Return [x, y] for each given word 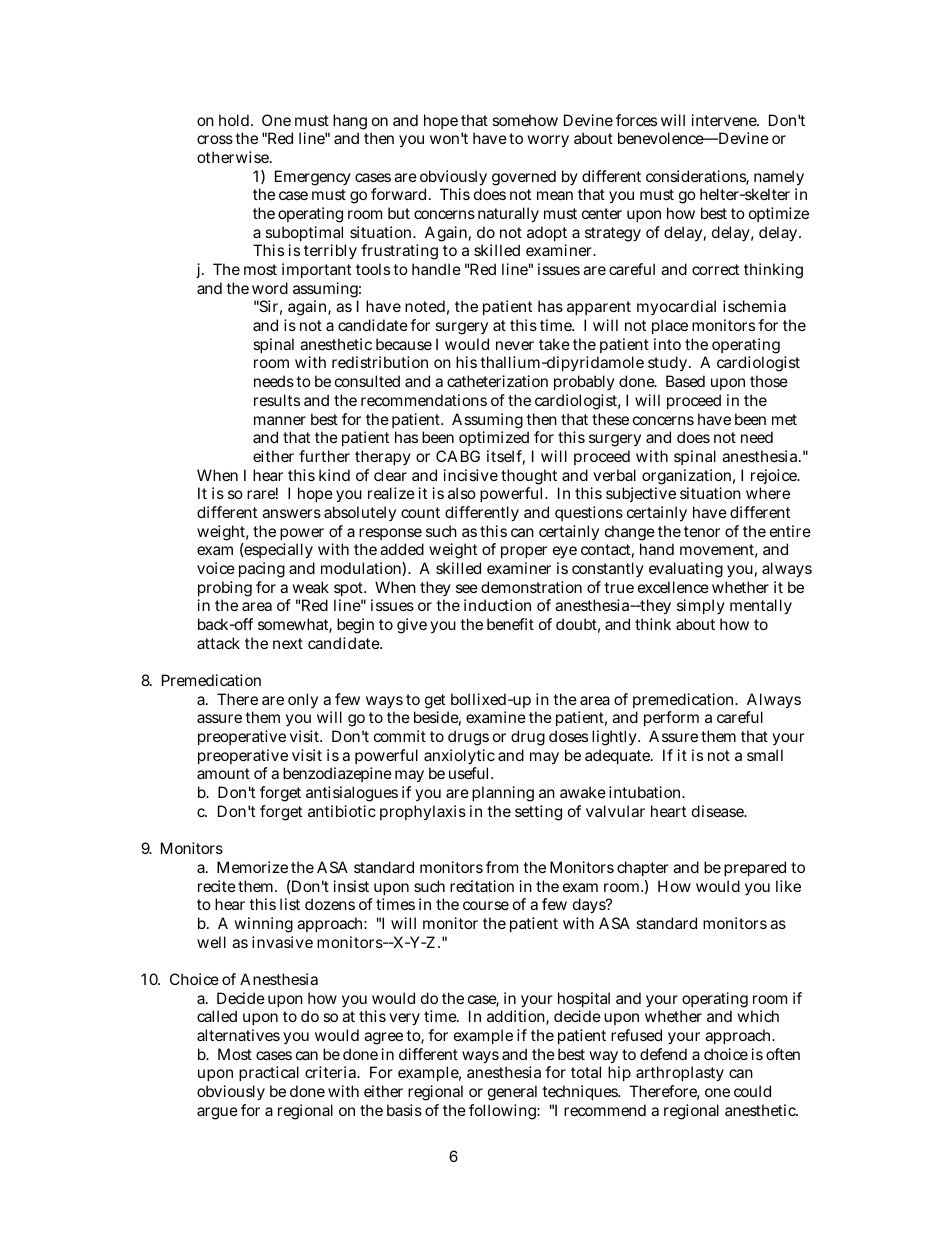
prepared [755, 868]
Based [685, 381]
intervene [725, 120]
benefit [510, 624]
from [502, 867]
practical [269, 1073]
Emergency [313, 178]
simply [701, 606]
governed [524, 178]
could [752, 1091]
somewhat [295, 625]
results [277, 400]
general [512, 1093]
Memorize [252, 867]
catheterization [497, 381]
